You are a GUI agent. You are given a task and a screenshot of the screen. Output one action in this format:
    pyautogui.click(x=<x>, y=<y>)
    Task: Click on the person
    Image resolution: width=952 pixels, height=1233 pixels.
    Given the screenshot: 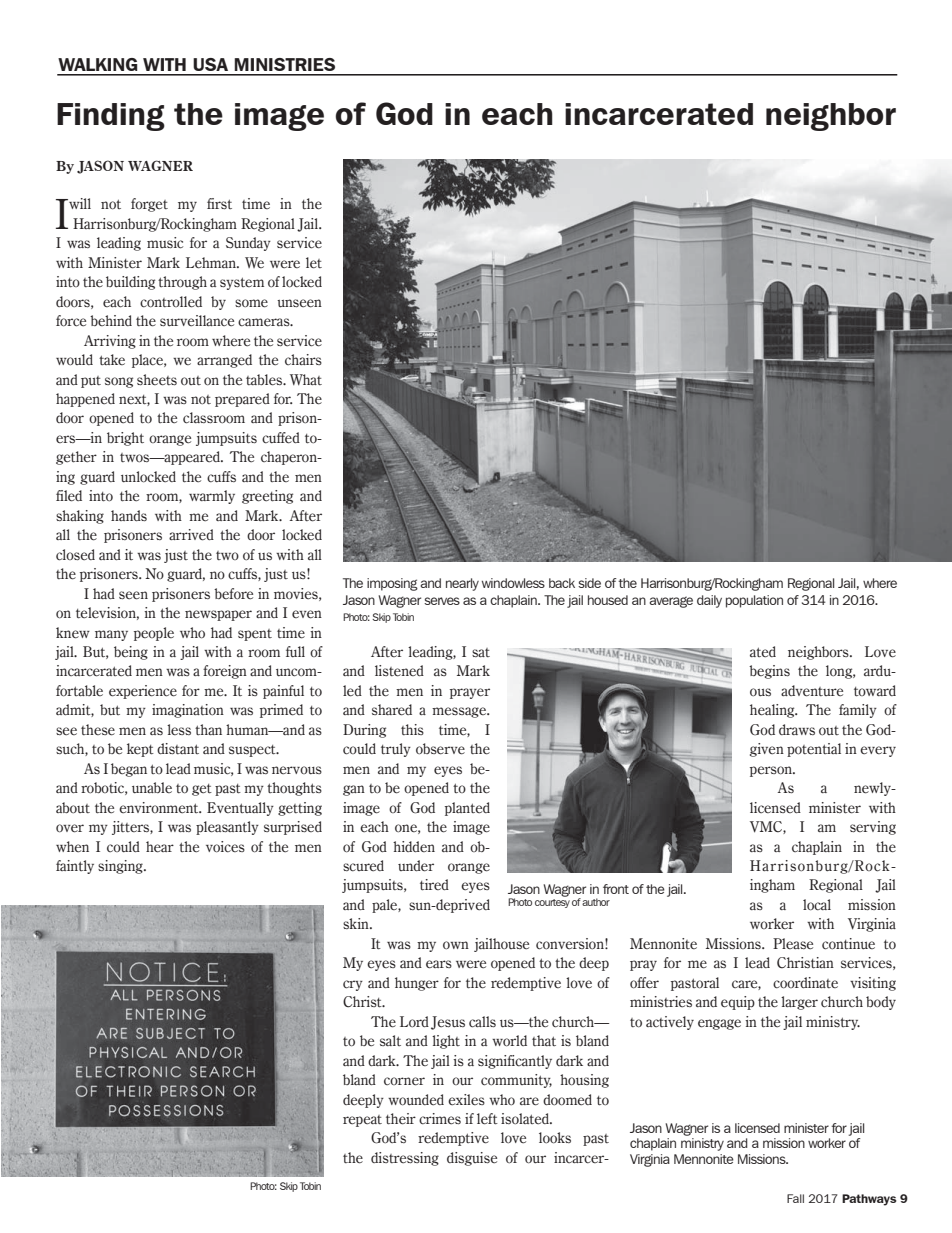 What is the action you would take?
    pyautogui.click(x=772, y=771)
